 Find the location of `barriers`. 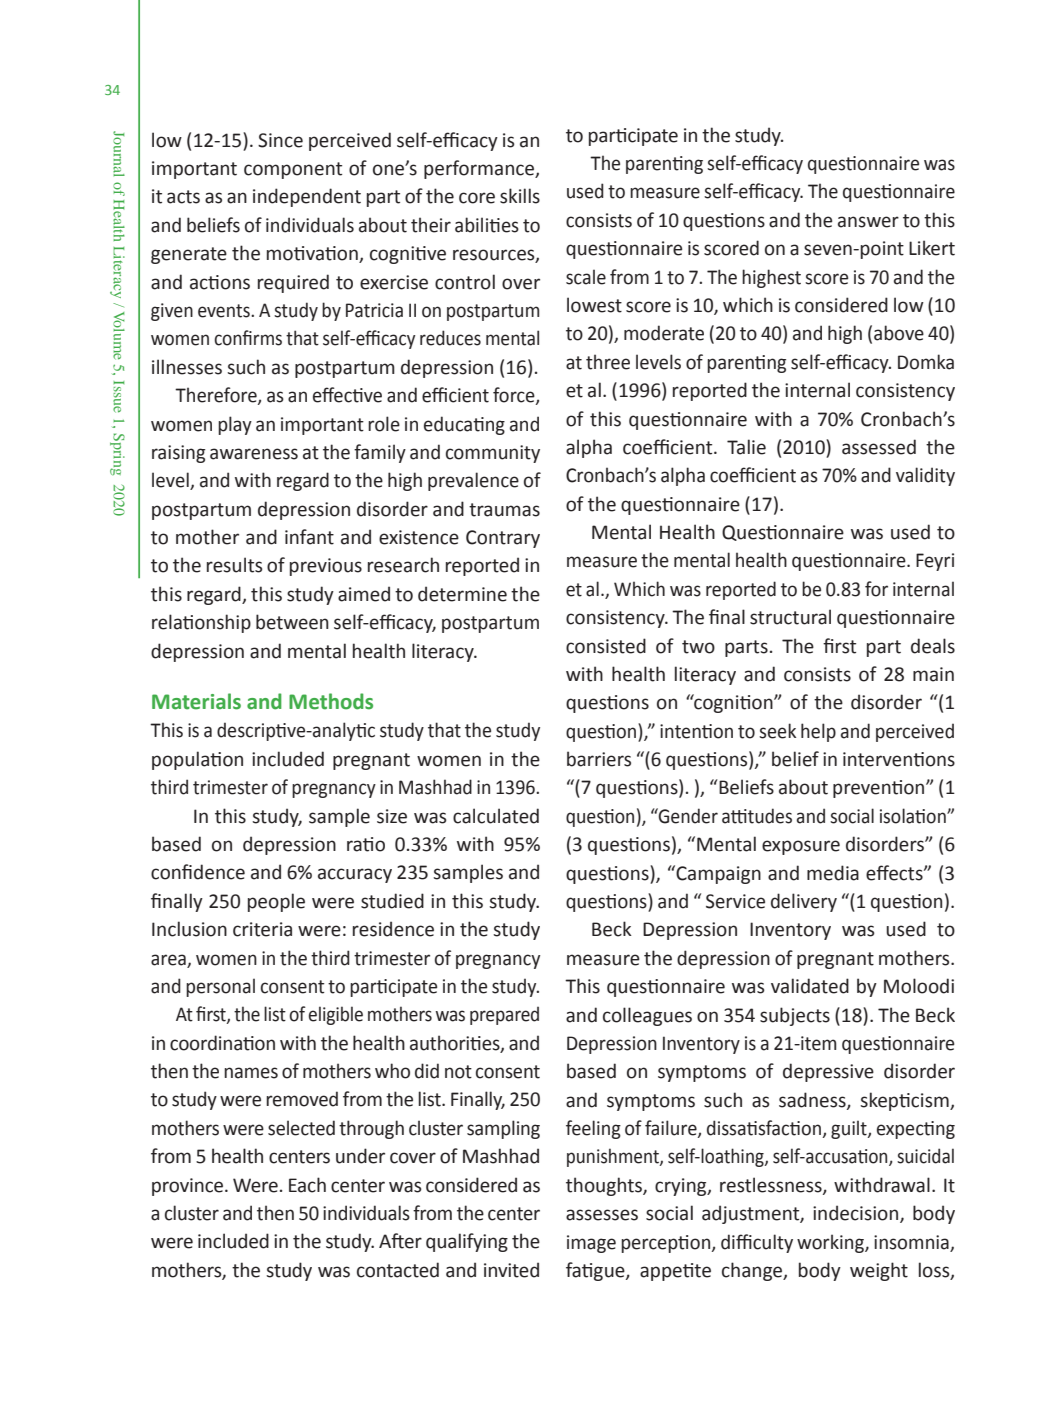

barriers is located at coordinates (599, 759).
